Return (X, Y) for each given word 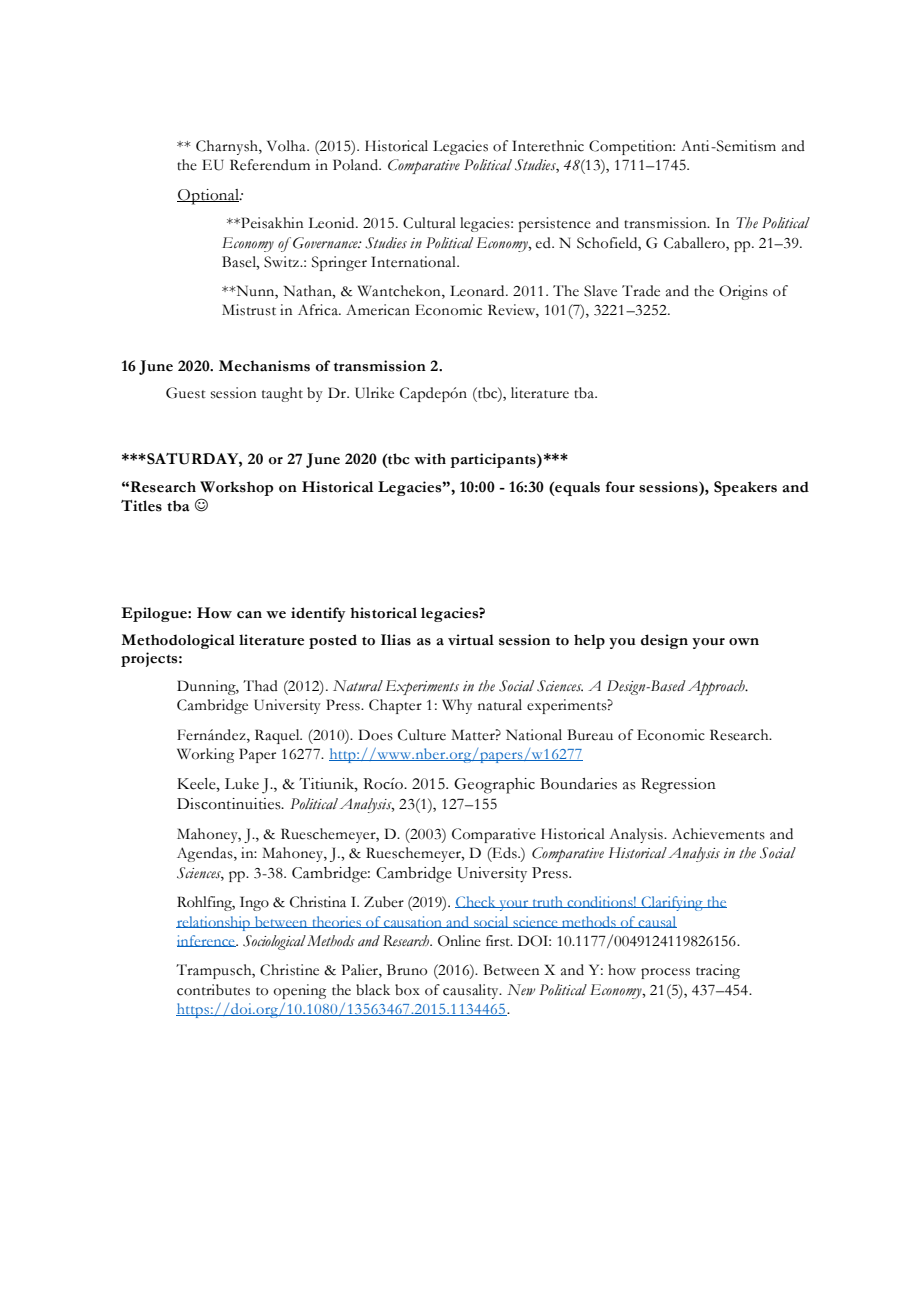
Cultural (429, 223)
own (744, 642)
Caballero (695, 244)
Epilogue (155, 614)
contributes (213, 990)
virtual (471, 640)
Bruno (407, 970)
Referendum (270, 165)
